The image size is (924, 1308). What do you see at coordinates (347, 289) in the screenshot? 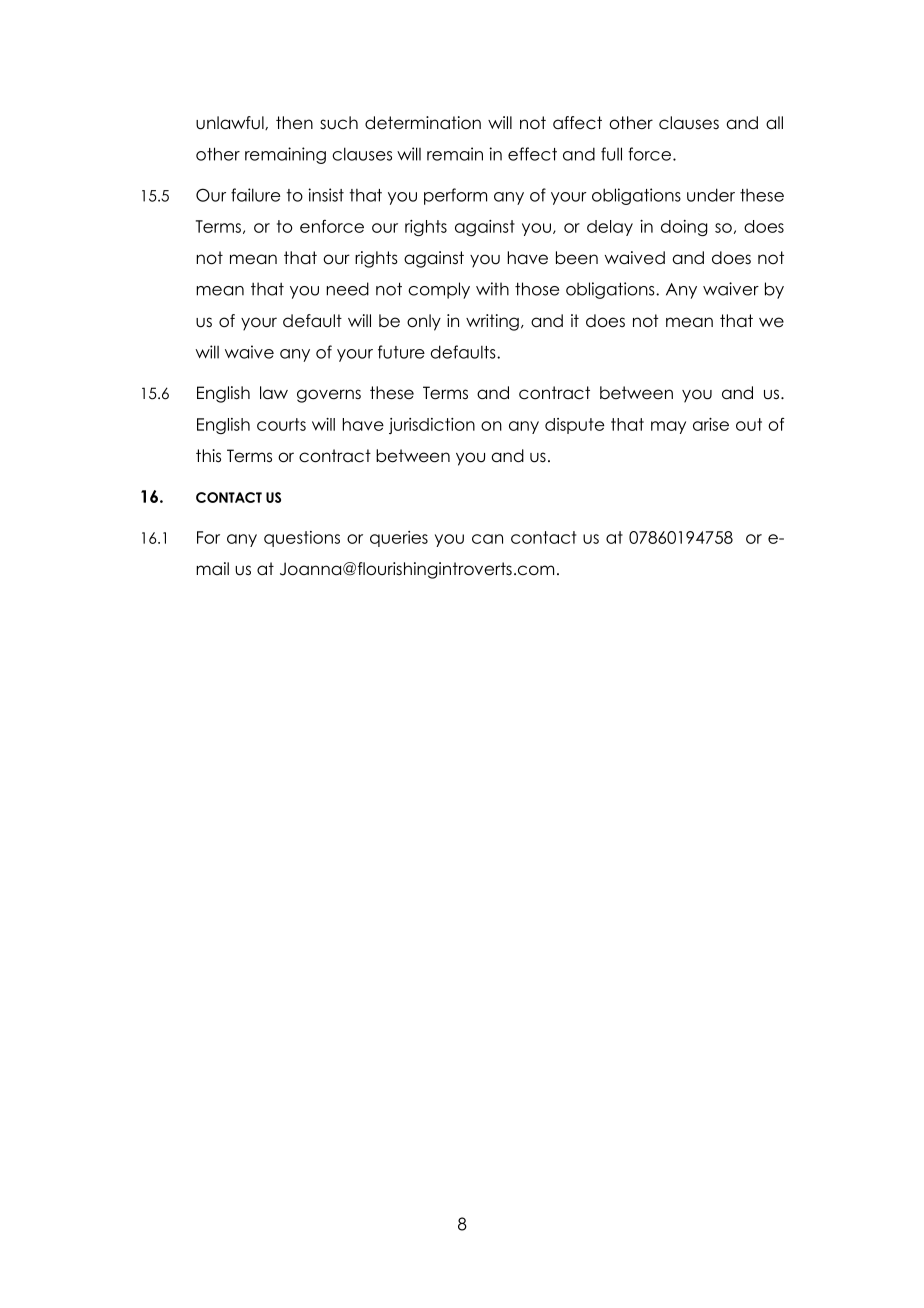
I see `need` at bounding box center [347, 289].
